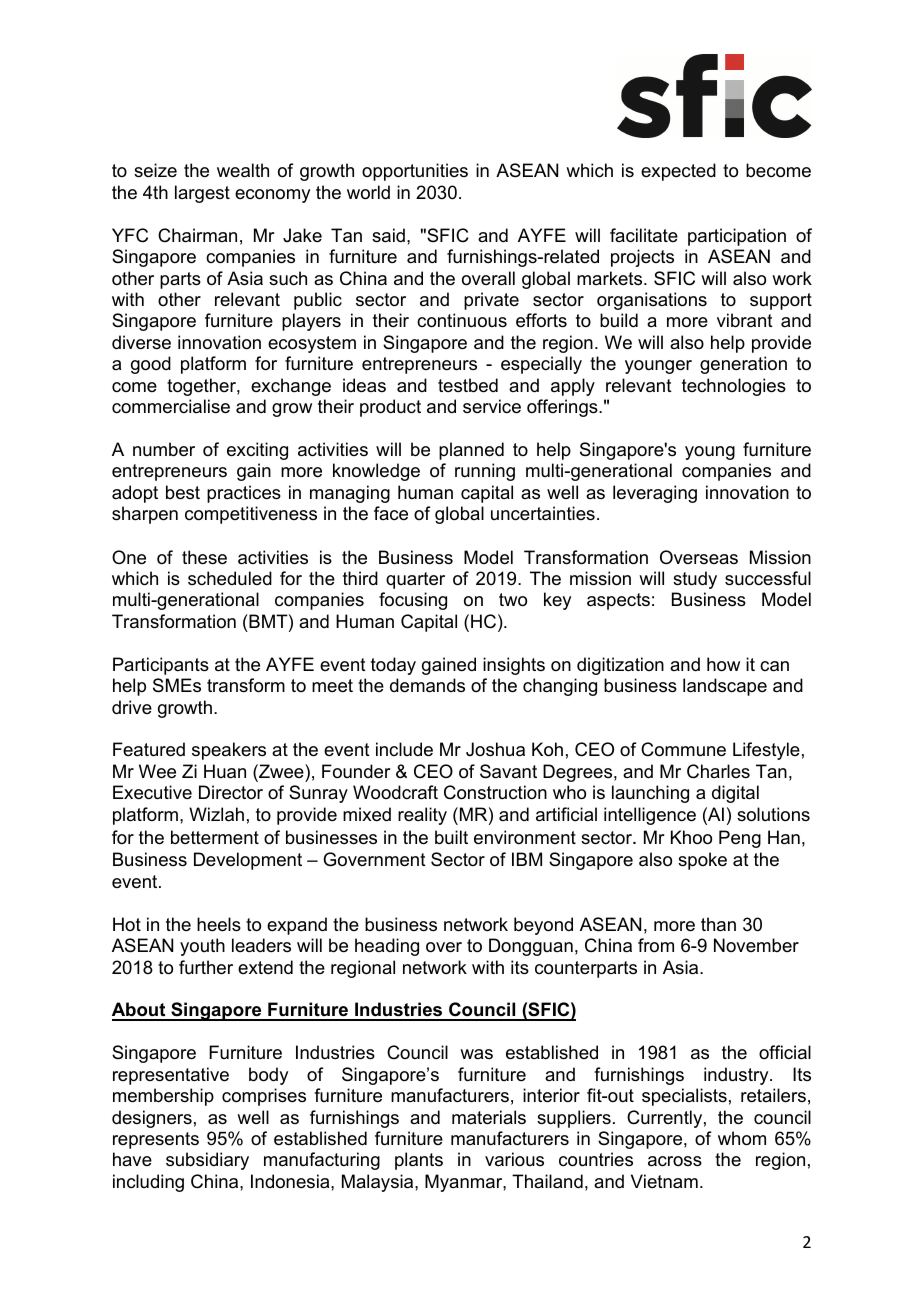 The width and height of the page is (924, 1308). What do you see at coordinates (225, 771) in the page?
I see `Huan` at bounding box center [225, 771].
